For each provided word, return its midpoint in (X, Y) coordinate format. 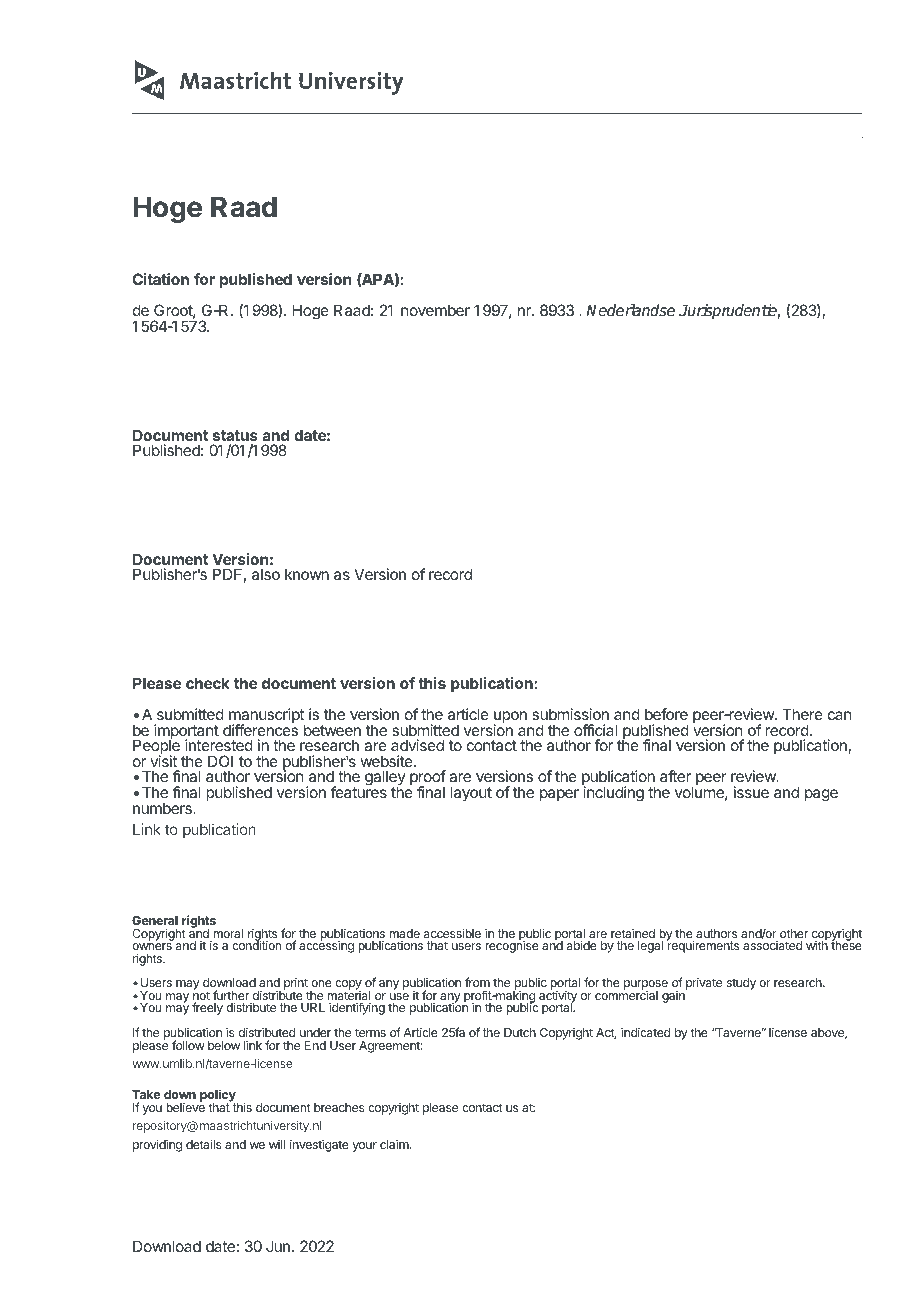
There (802, 714)
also (266, 574)
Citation (160, 279)
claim (395, 1144)
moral (228, 933)
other (794, 933)
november (435, 310)
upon (510, 718)
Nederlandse (630, 310)
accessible (452, 933)
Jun (278, 1246)
